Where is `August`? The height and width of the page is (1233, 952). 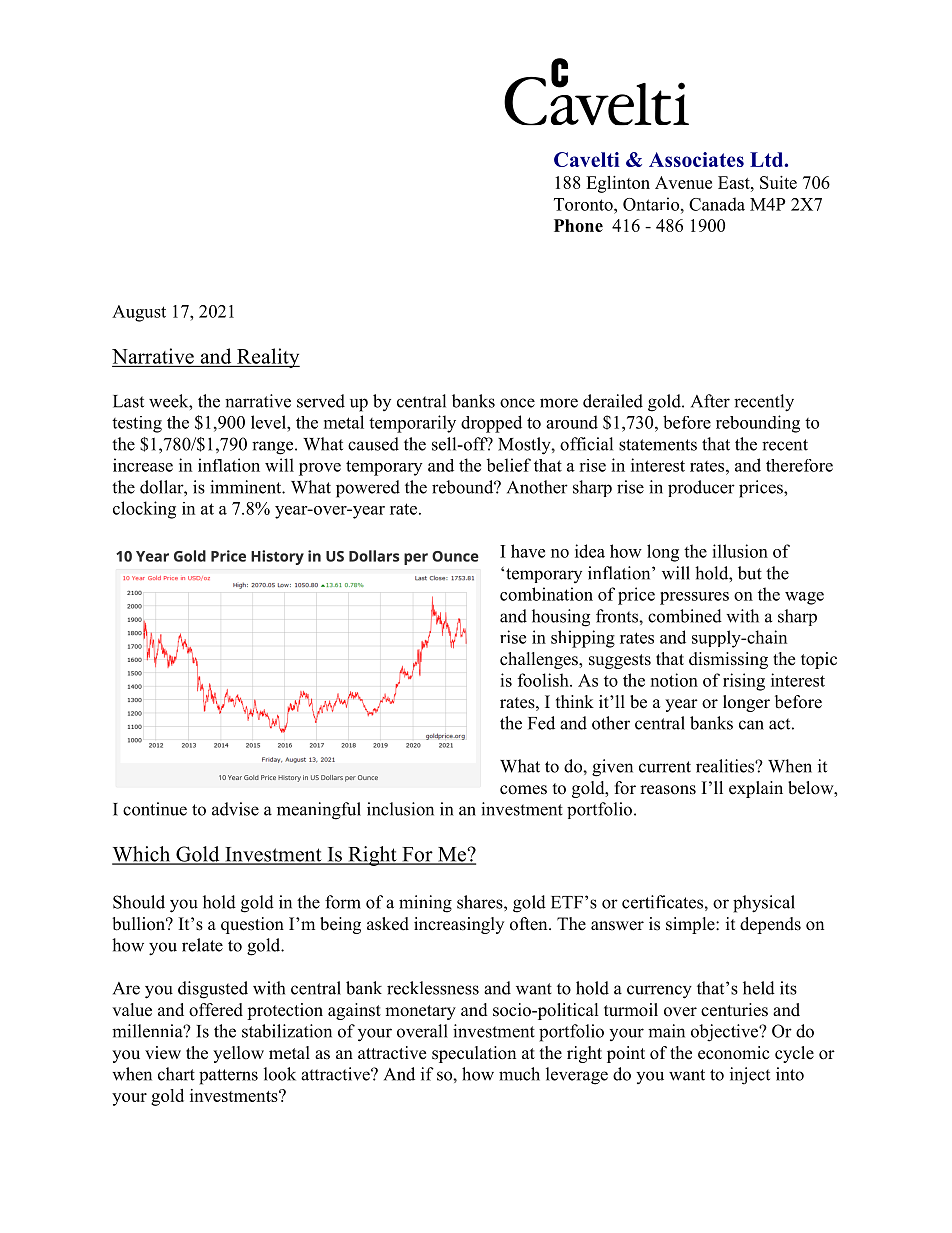 August is located at coordinates (139, 313).
